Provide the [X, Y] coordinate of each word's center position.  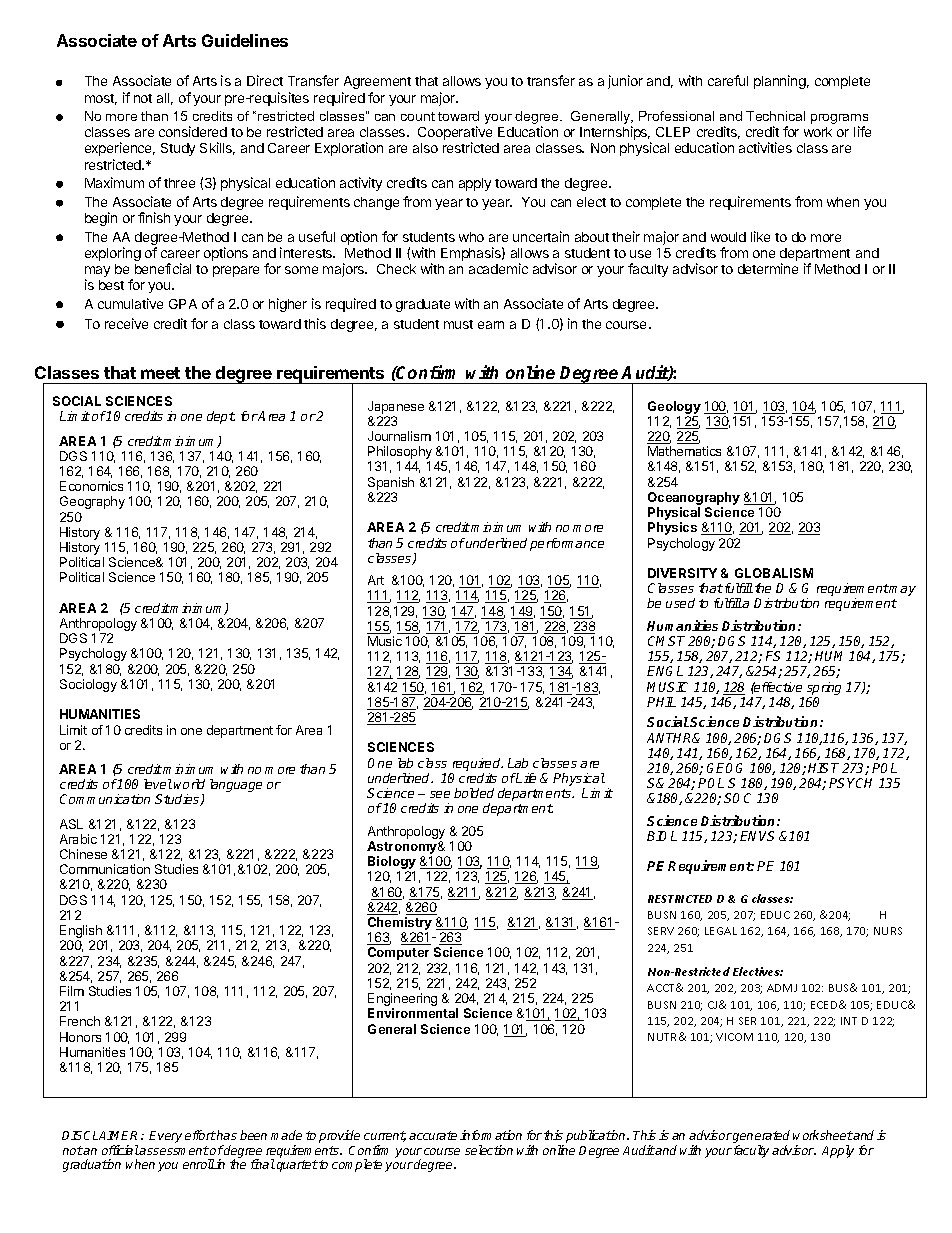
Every [165, 1137]
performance [567, 544]
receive [126, 323]
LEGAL [721, 931]
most [101, 99]
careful [728, 80]
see [440, 794]
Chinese [83, 854]
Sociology [88, 685]
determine [768, 268]
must [458, 324]
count [418, 116]
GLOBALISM [774, 573]
